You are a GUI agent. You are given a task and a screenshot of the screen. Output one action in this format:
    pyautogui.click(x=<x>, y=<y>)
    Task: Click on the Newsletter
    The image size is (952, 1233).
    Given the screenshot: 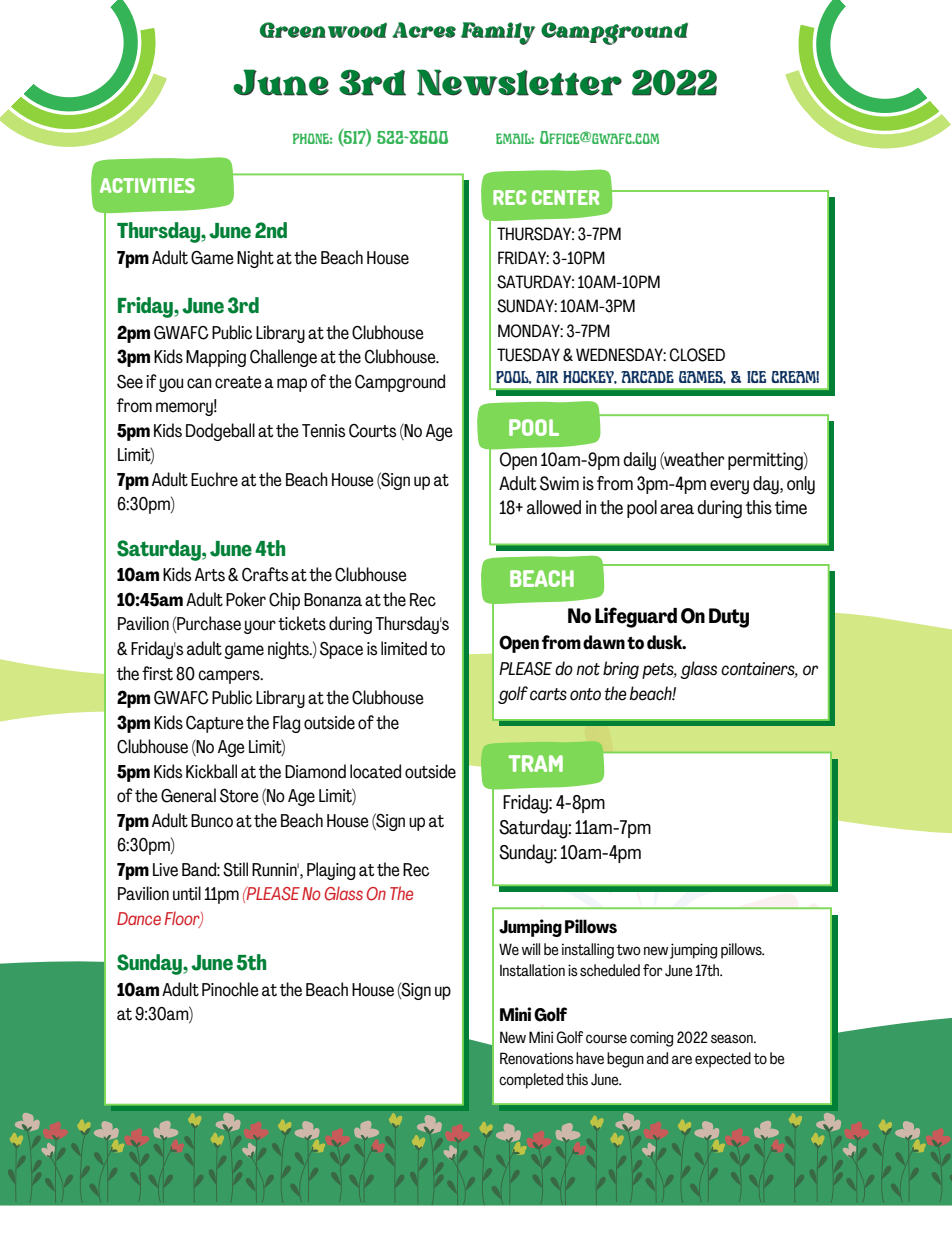 What is the action you would take?
    pyautogui.click(x=519, y=82)
